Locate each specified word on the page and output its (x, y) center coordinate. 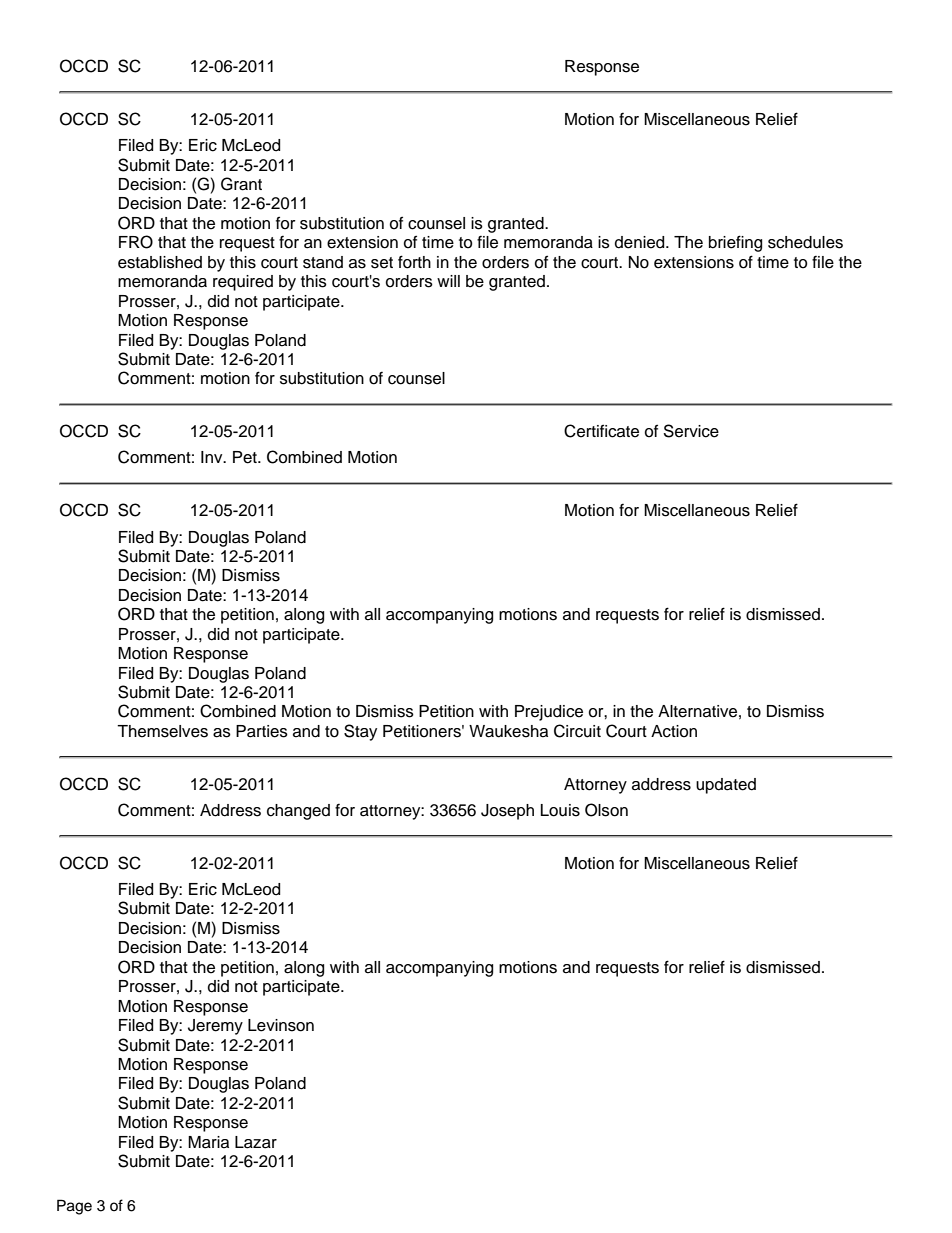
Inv (213, 457)
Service (691, 431)
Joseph (507, 812)
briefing (735, 243)
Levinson (281, 1025)
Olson (606, 810)
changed (298, 812)
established (160, 262)
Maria (208, 1142)
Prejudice (549, 713)
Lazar (256, 1142)
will (448, 281)
